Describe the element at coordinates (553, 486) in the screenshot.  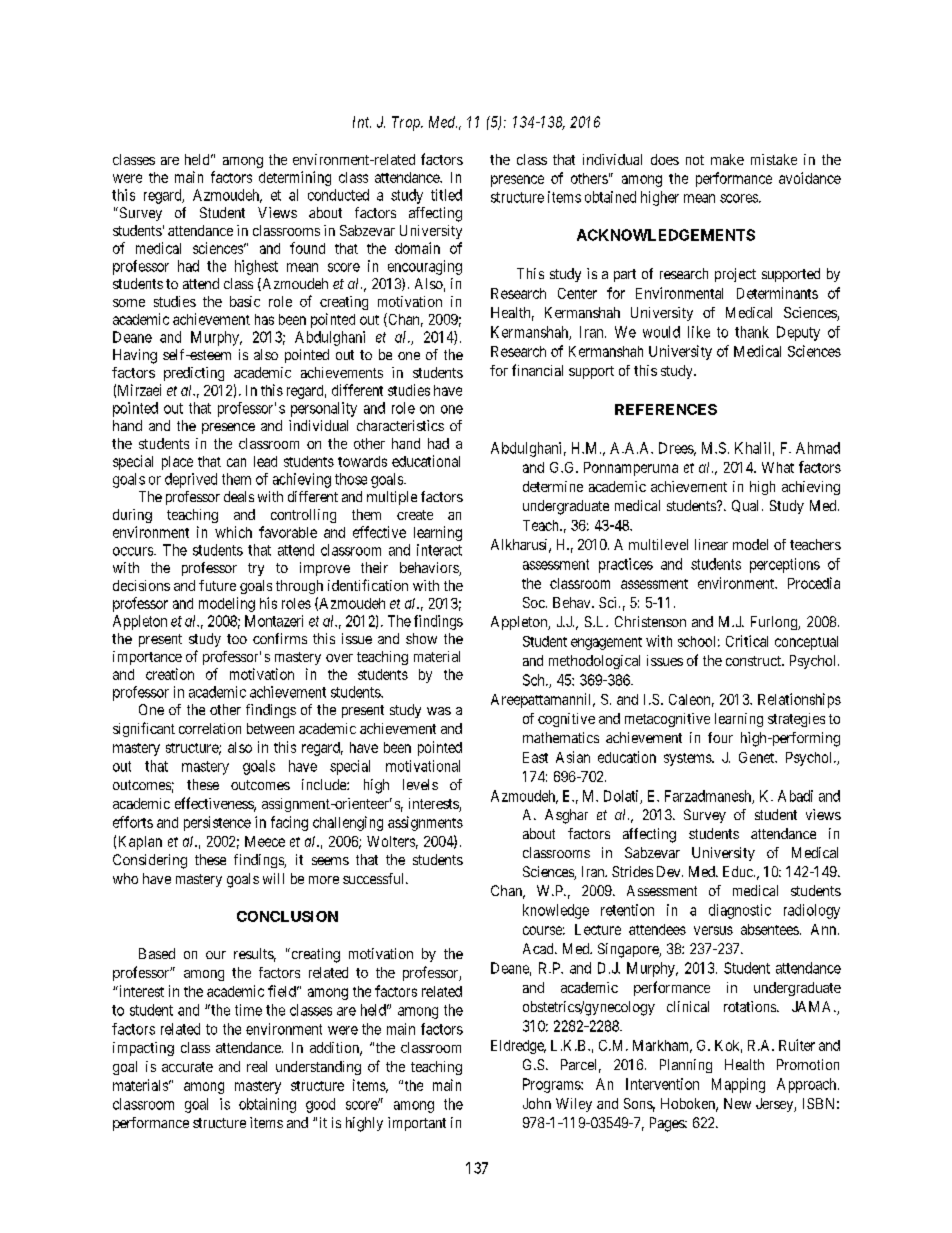
I see `determine` at that location.
